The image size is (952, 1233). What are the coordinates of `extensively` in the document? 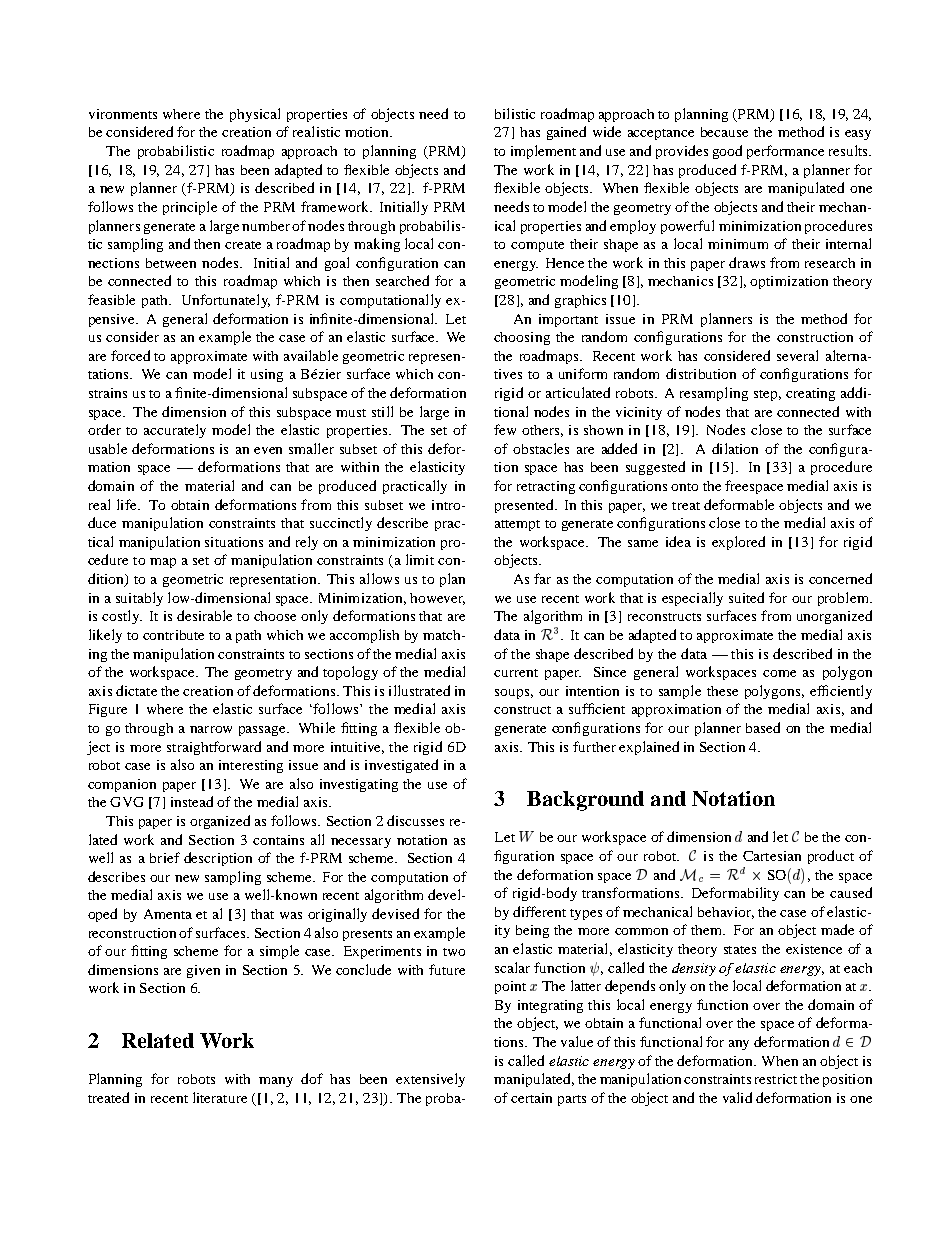 It's located at (430, 1080).
